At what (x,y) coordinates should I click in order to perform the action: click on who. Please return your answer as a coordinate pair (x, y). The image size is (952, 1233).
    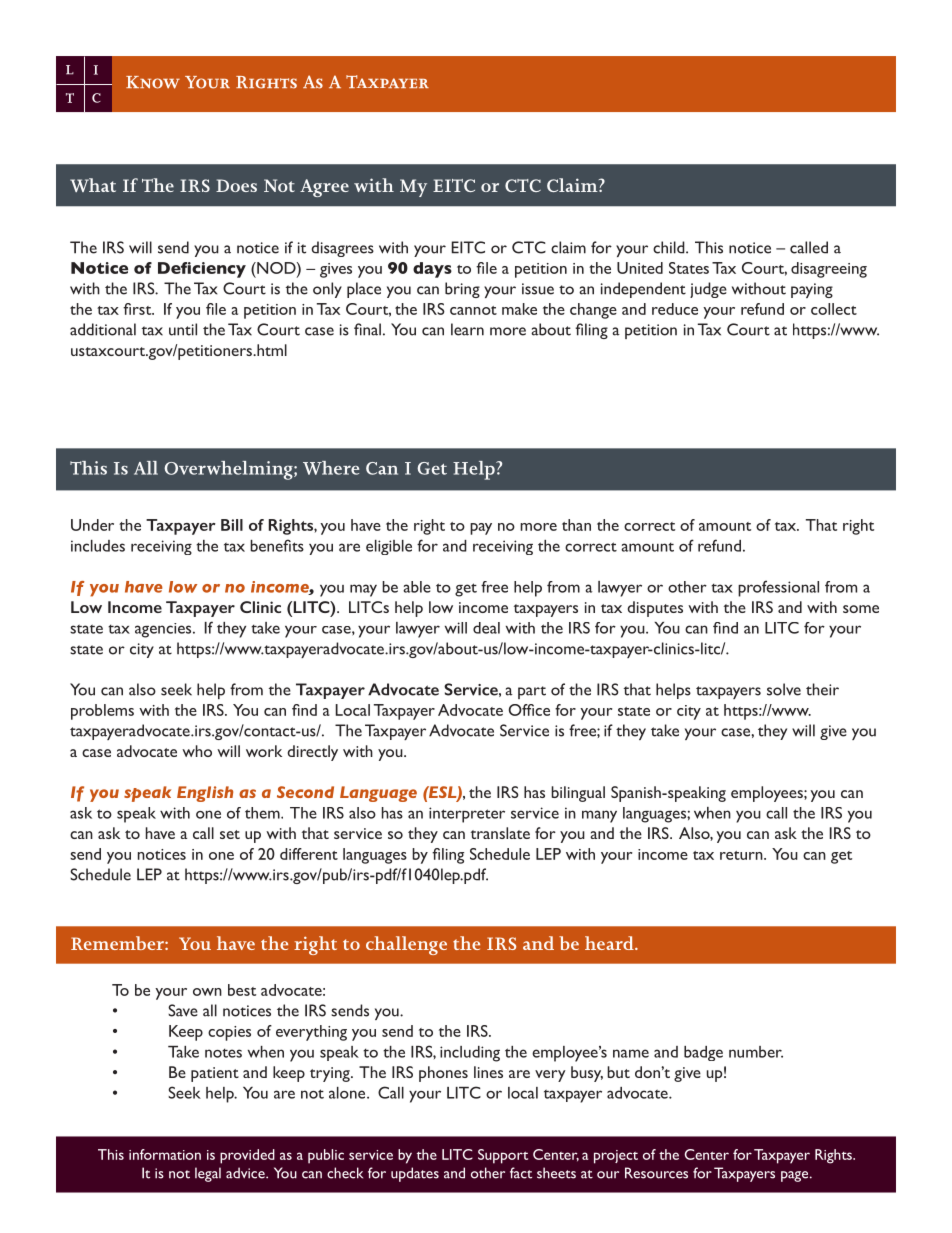
    Looking at the image, I should click on (197, 751).
